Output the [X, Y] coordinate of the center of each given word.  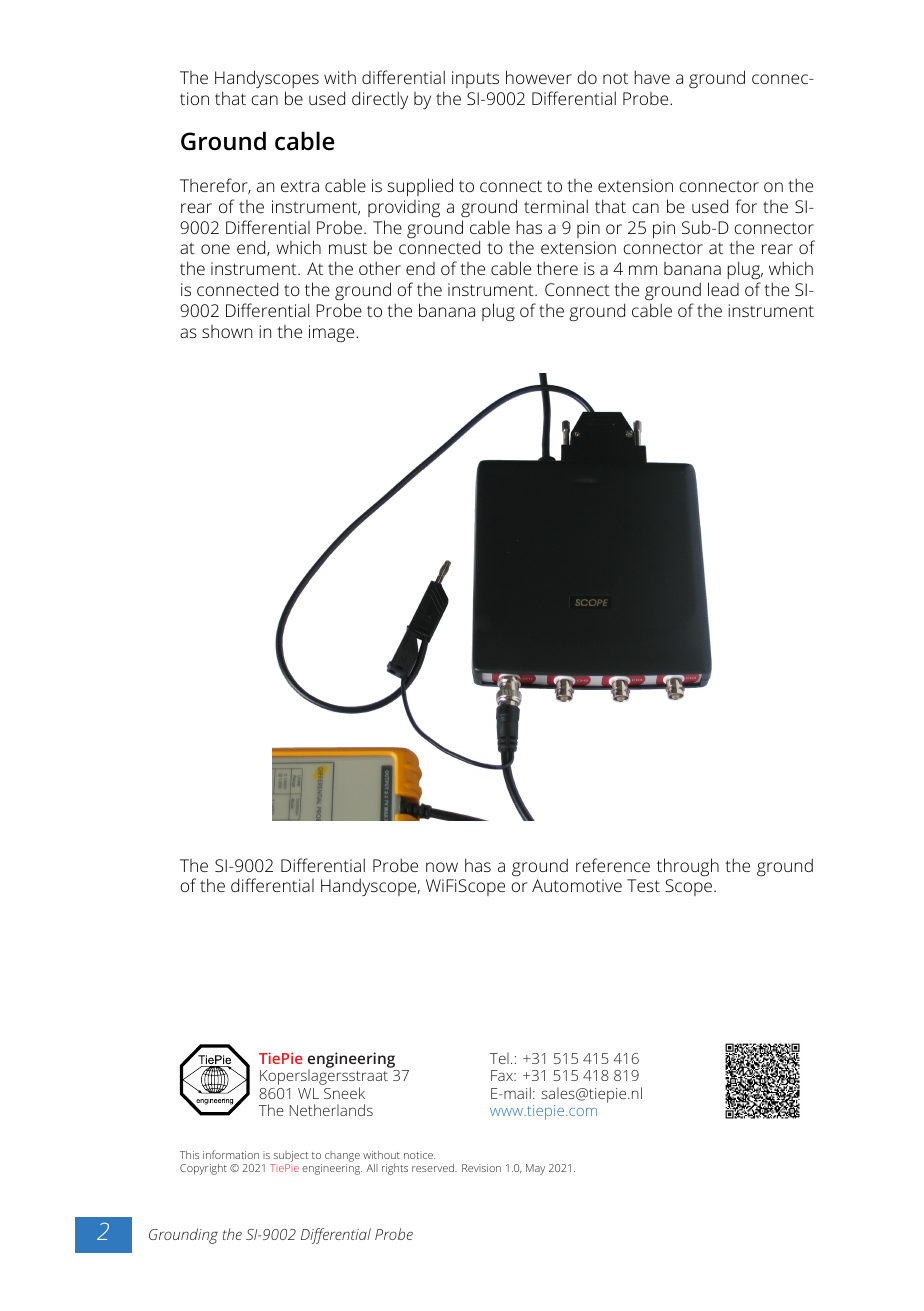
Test [643, 885]
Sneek [344, 1093]
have [652, 77]
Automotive [577, 885]
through [688, 867]
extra [300, 186]
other [380, 268]
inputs [475, 79]
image [333, 334]
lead [723, 289]
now [442, 867]
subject [291, 1156]
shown [227, 331]
